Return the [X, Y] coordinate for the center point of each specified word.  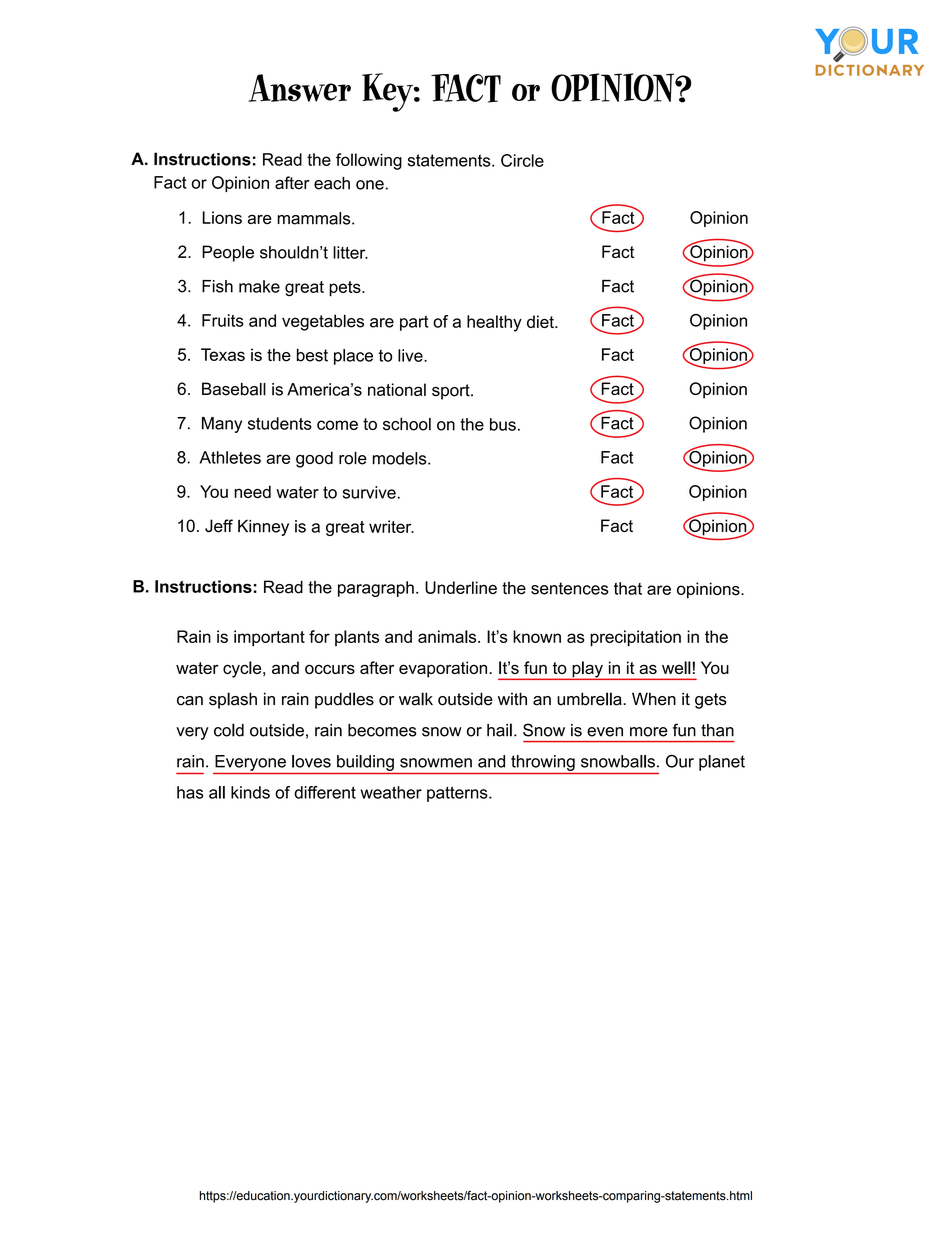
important [269, 638]
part [414, 323]
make [259, 286]
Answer [299, 88]
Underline [461, 587]
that [628, 588]
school [407, 424]
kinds [250, 792]
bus [503, 424]
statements [450, 160]
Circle [522, 160]
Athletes [230, 457]
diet [541, 321]
